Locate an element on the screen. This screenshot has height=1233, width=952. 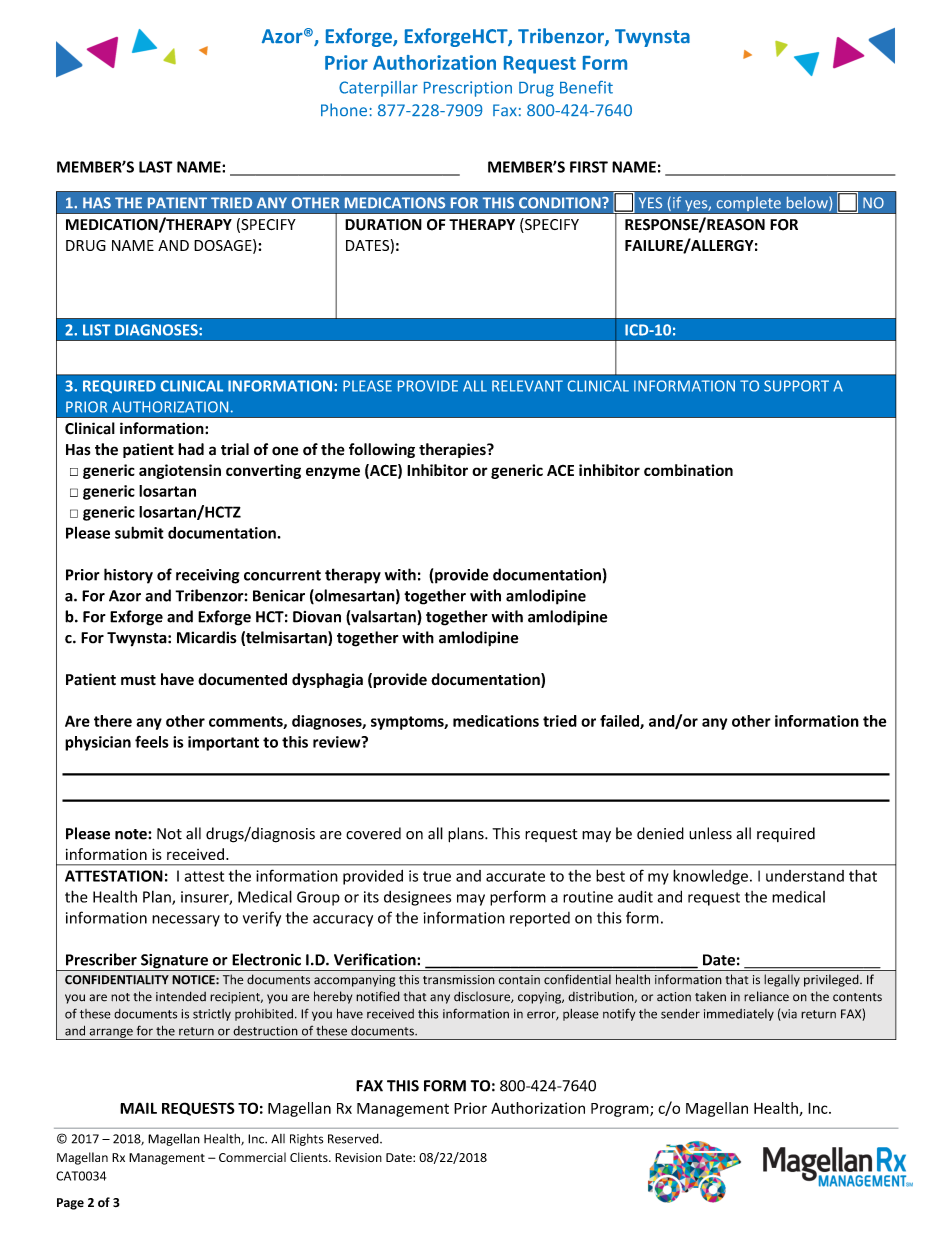
Prescription is located at coordinates (468, 89).
